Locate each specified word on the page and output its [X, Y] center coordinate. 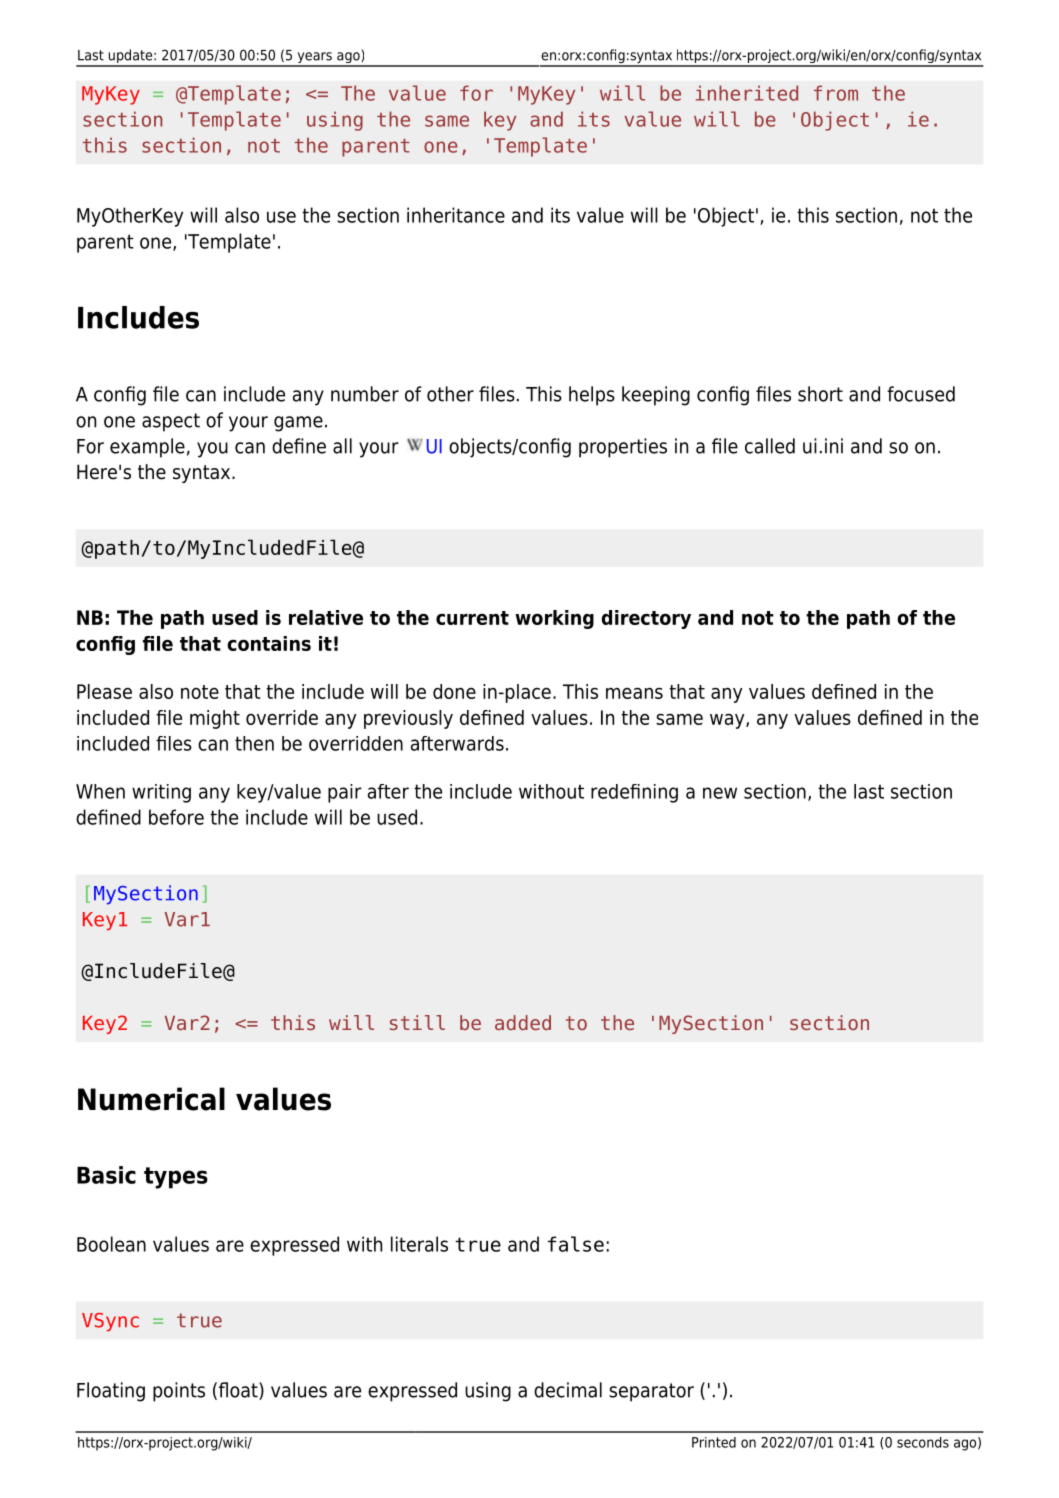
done [454, 691]
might [215, 719]
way [728, 721]
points [179, 1392]
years [314, 59]
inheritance [456, 215]
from [836, 93]
